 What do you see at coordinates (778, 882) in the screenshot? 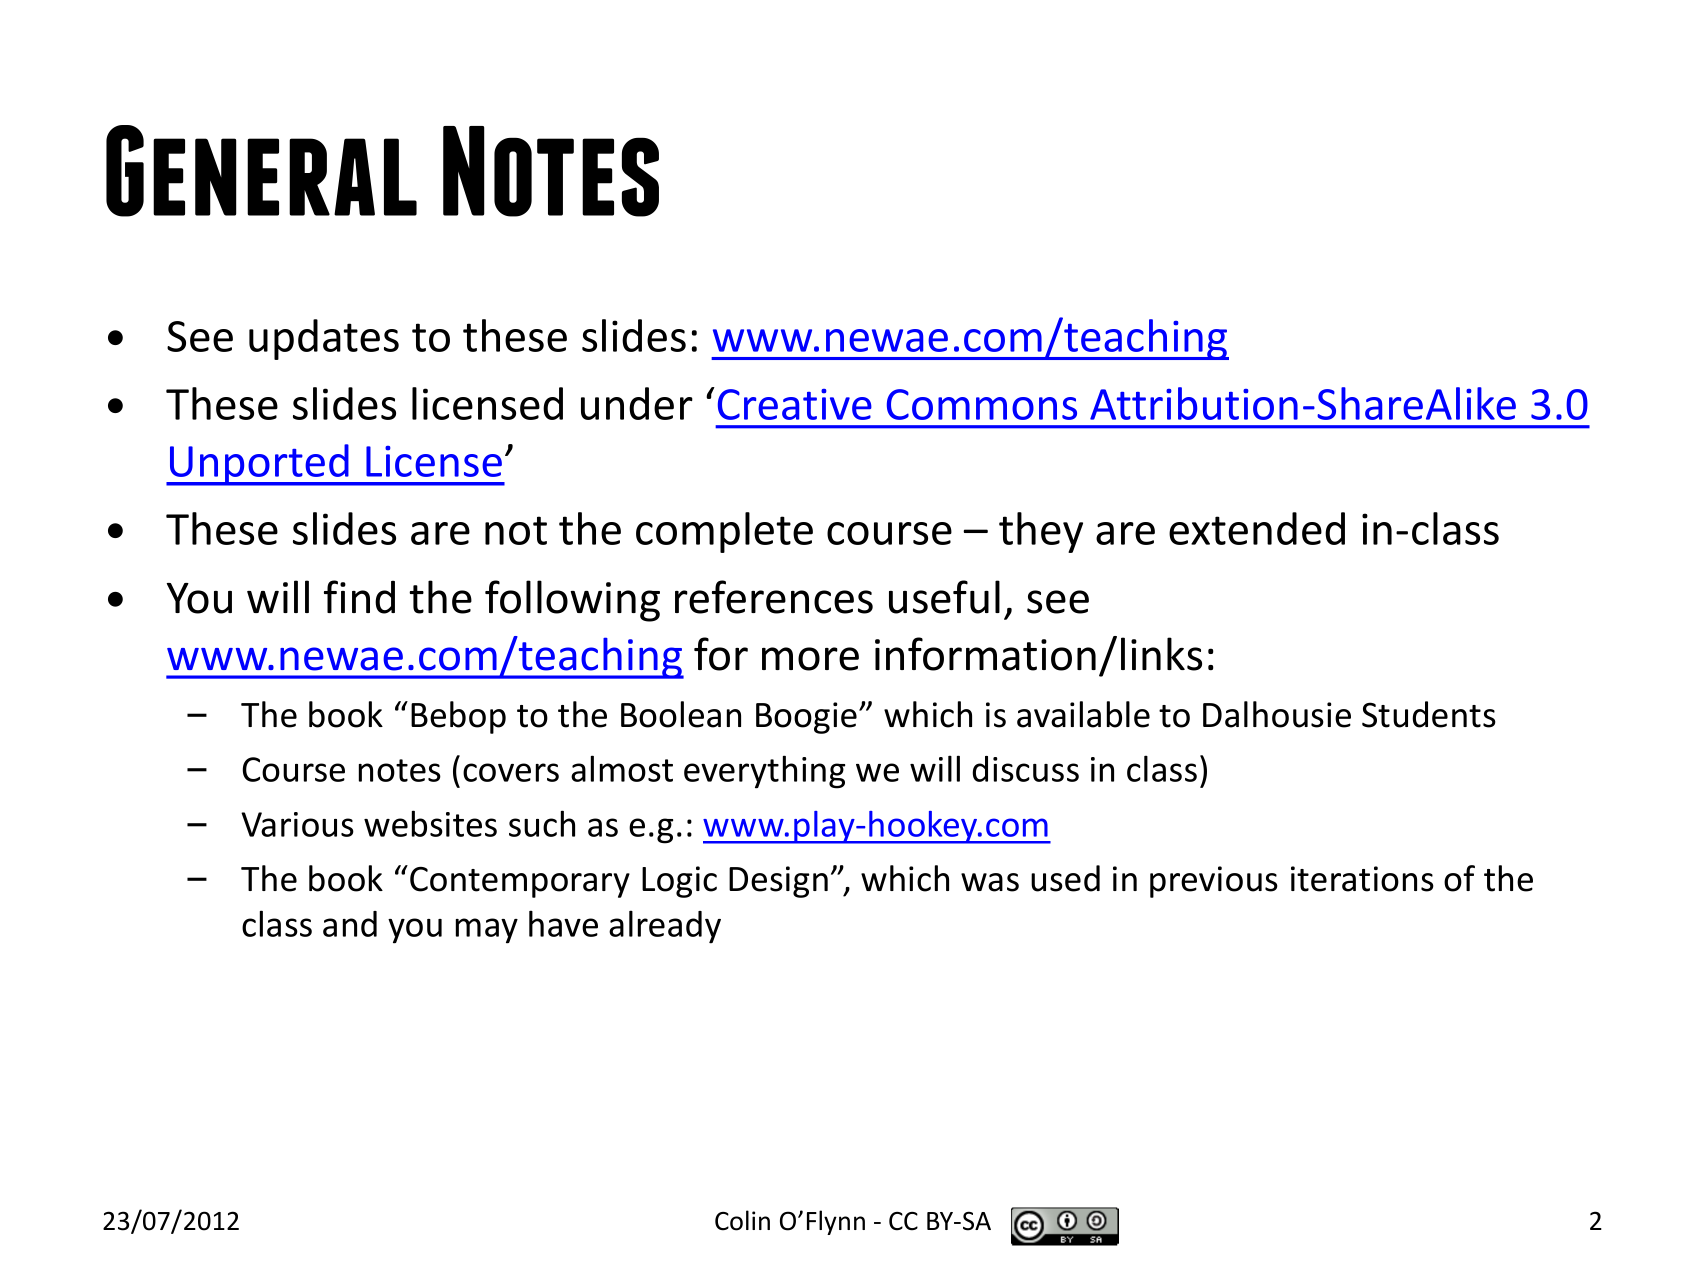
I see `Design` at bounding box center [778, 882].
